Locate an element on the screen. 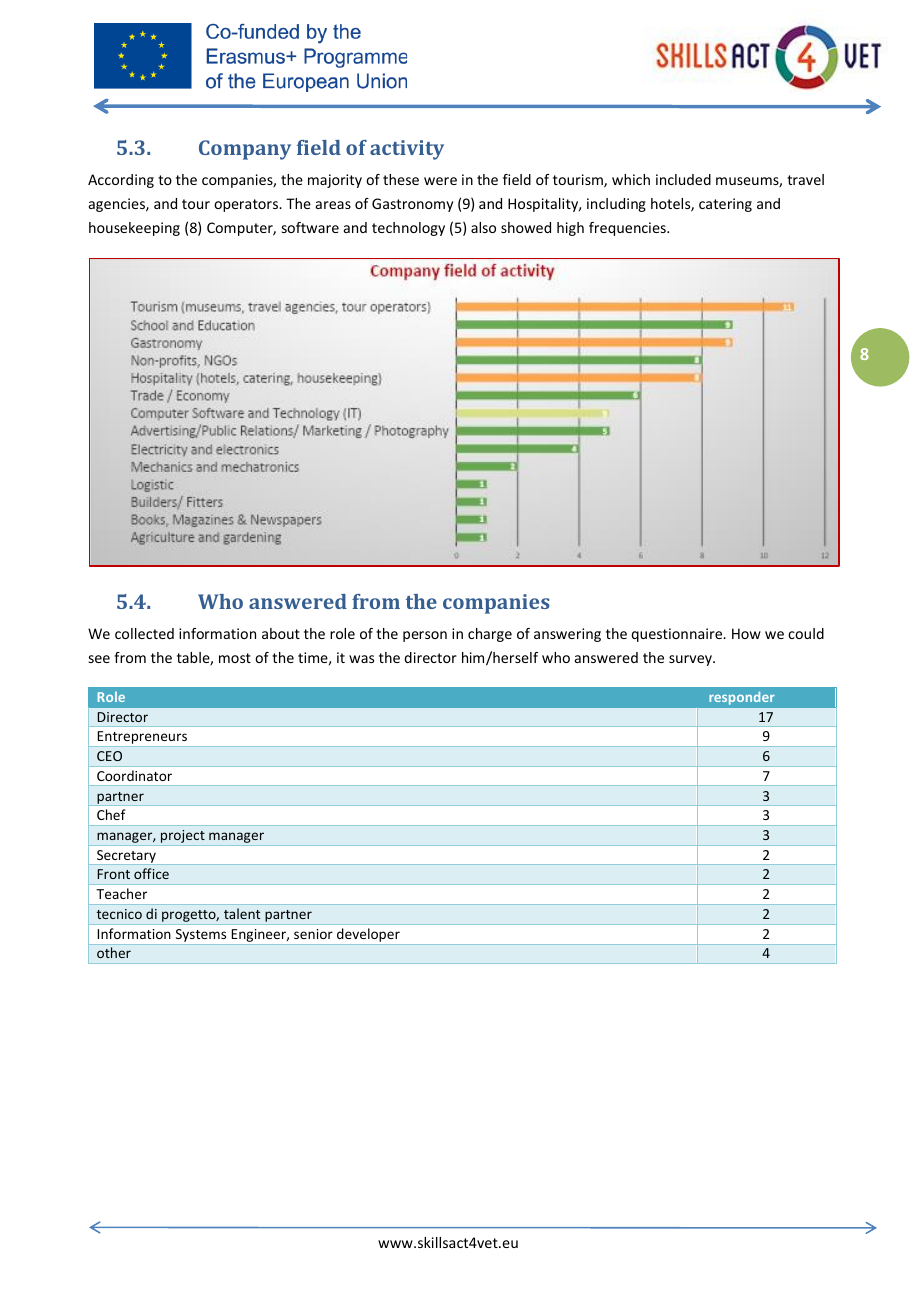 The image size is (924, 1308). Systems is located at coordinates (201, 937).
